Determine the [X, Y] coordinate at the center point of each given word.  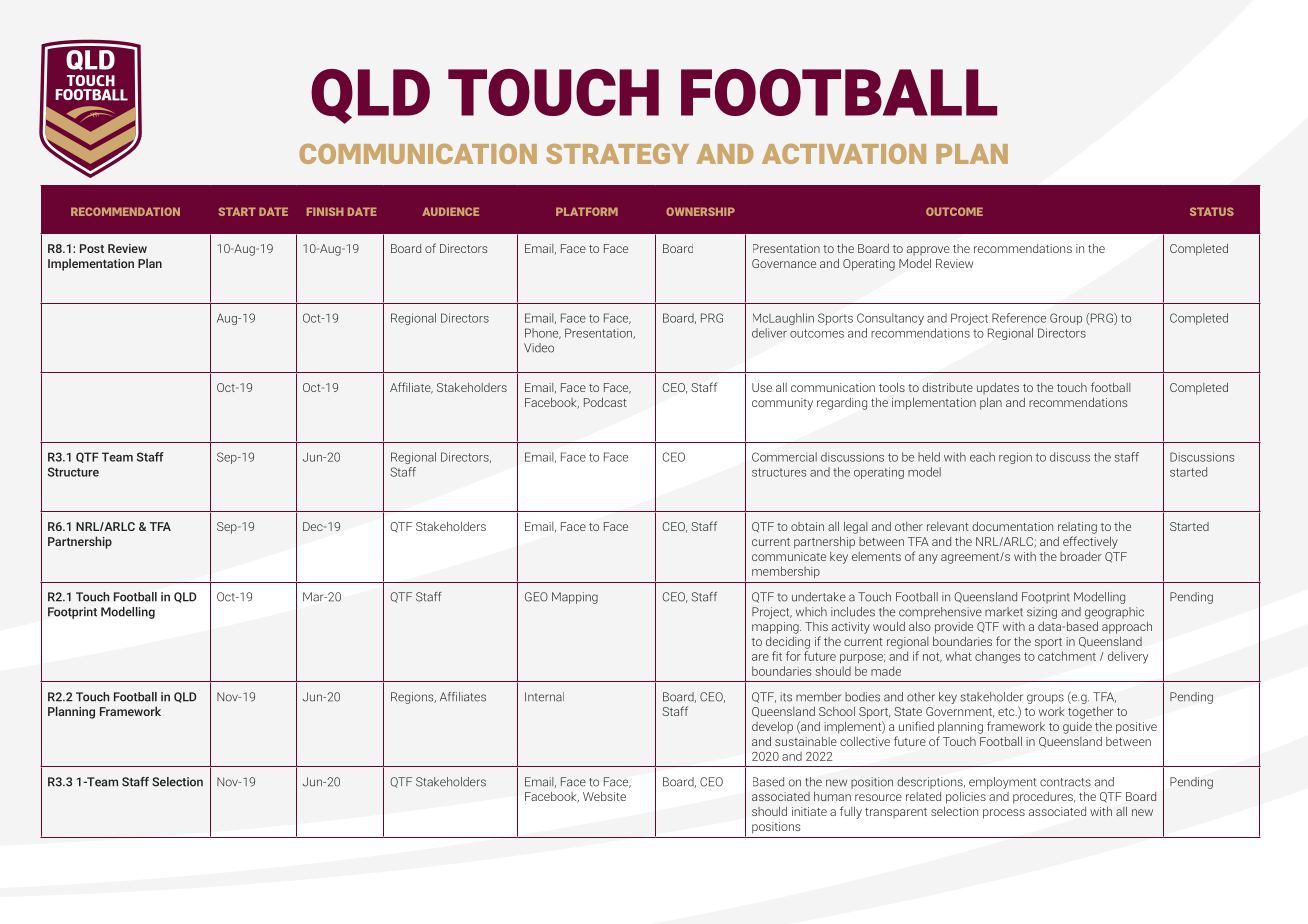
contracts [1065, 782]
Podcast [605, 402]
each [982, 457]
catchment [1067, 656]
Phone [543, 333]
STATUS [1212, 211]
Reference [1019, 318]
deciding [788, 643]
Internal [544, 697]
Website [604, 796]
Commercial [784, 457]
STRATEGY [617, 154]
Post [92, 248]
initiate [809, 811]
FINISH [325, 211]
